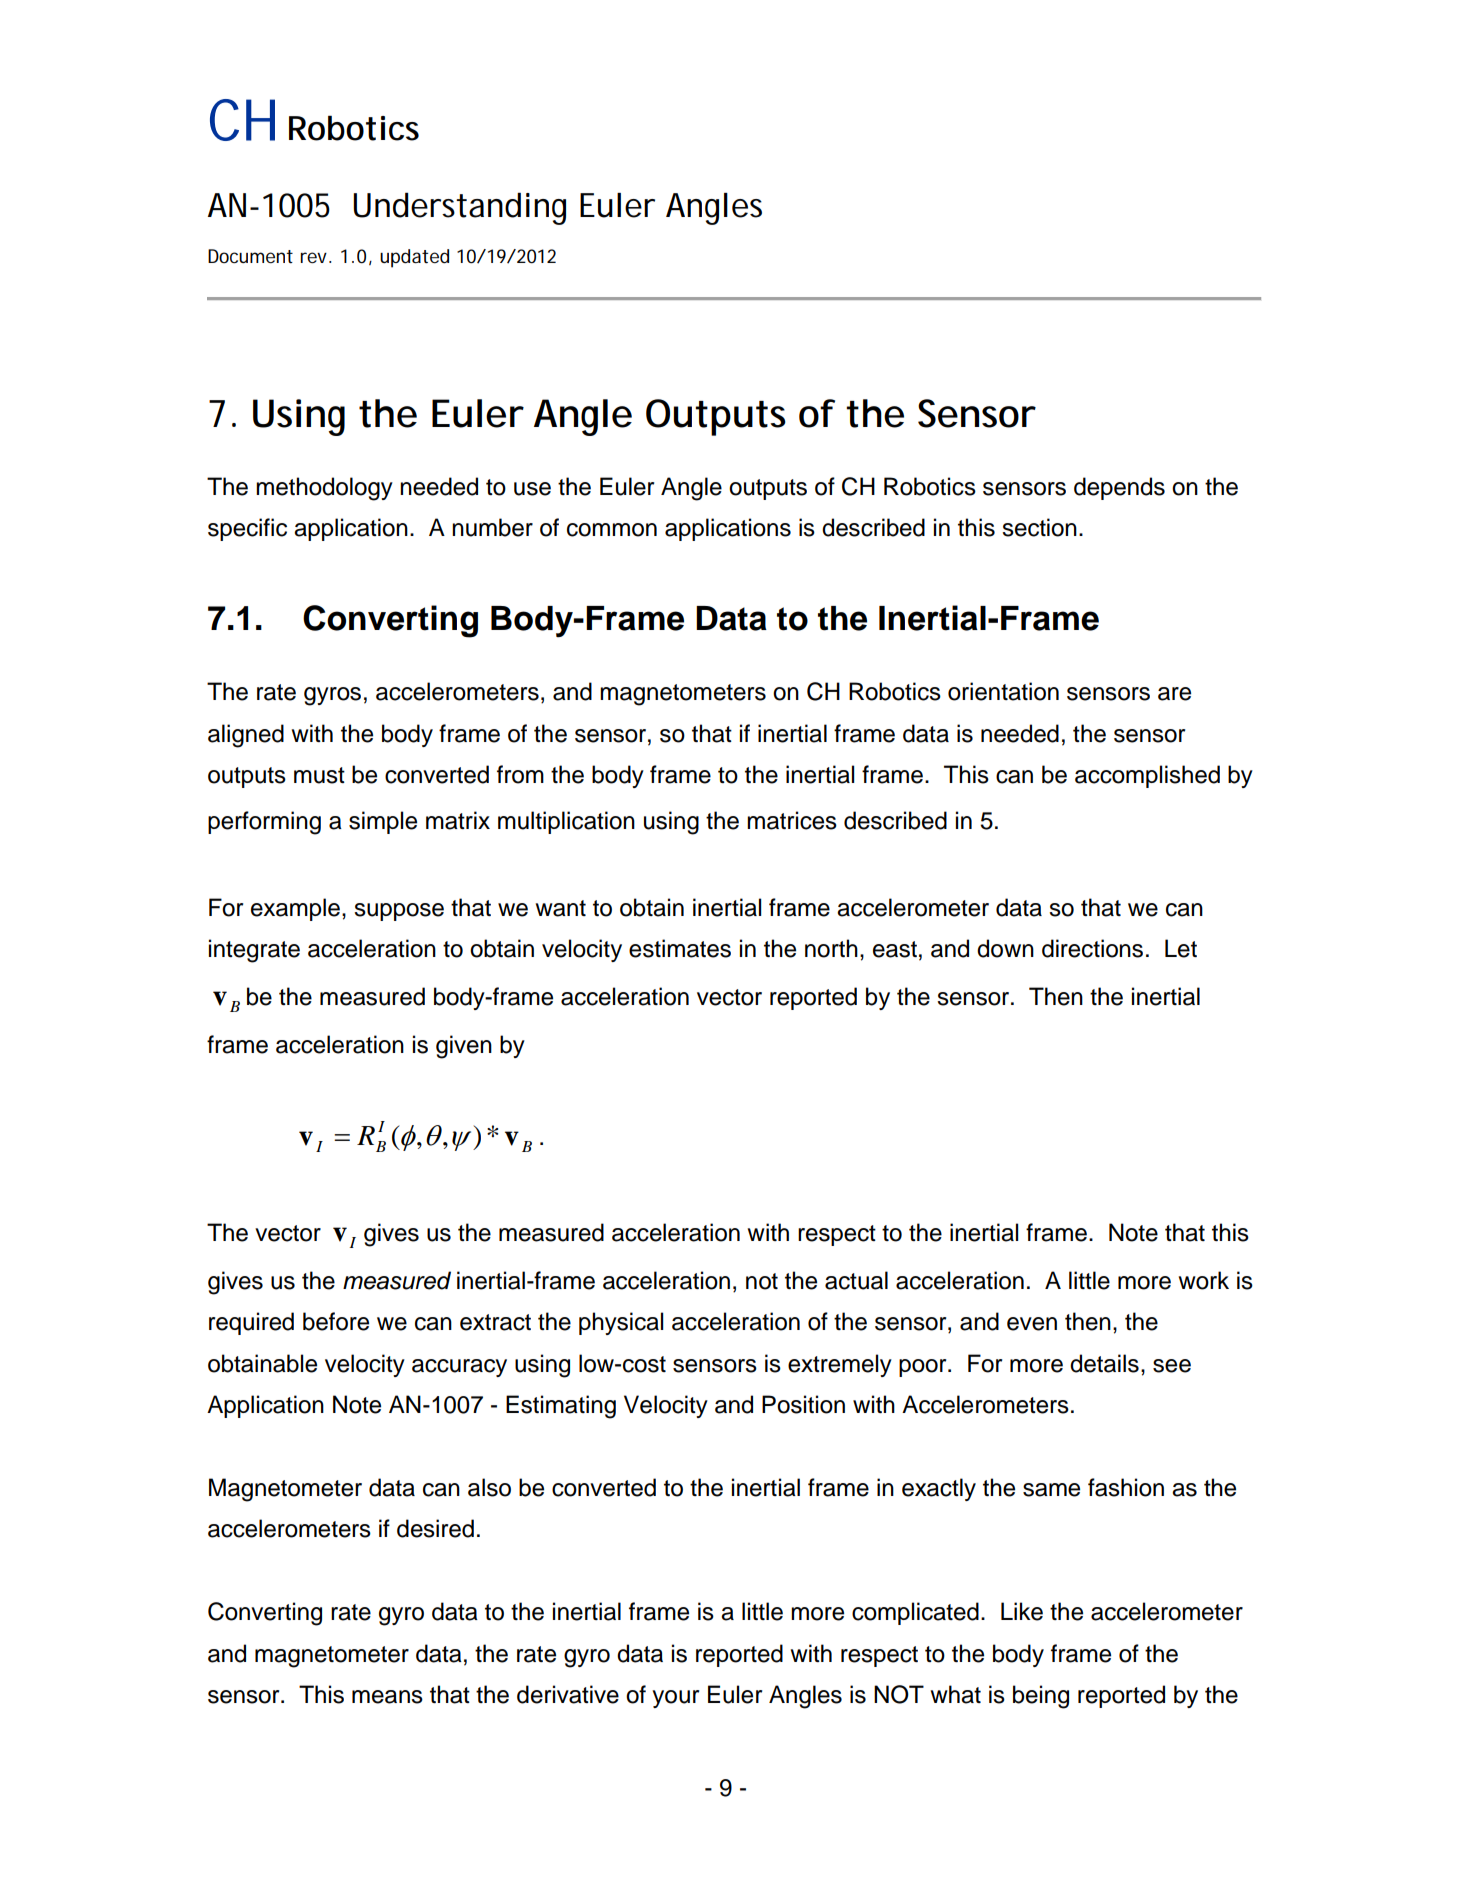 This image has width=1469, height=1902. Describe the element at coordinates (680, 948) in the image. I see `estimates` at that location.
